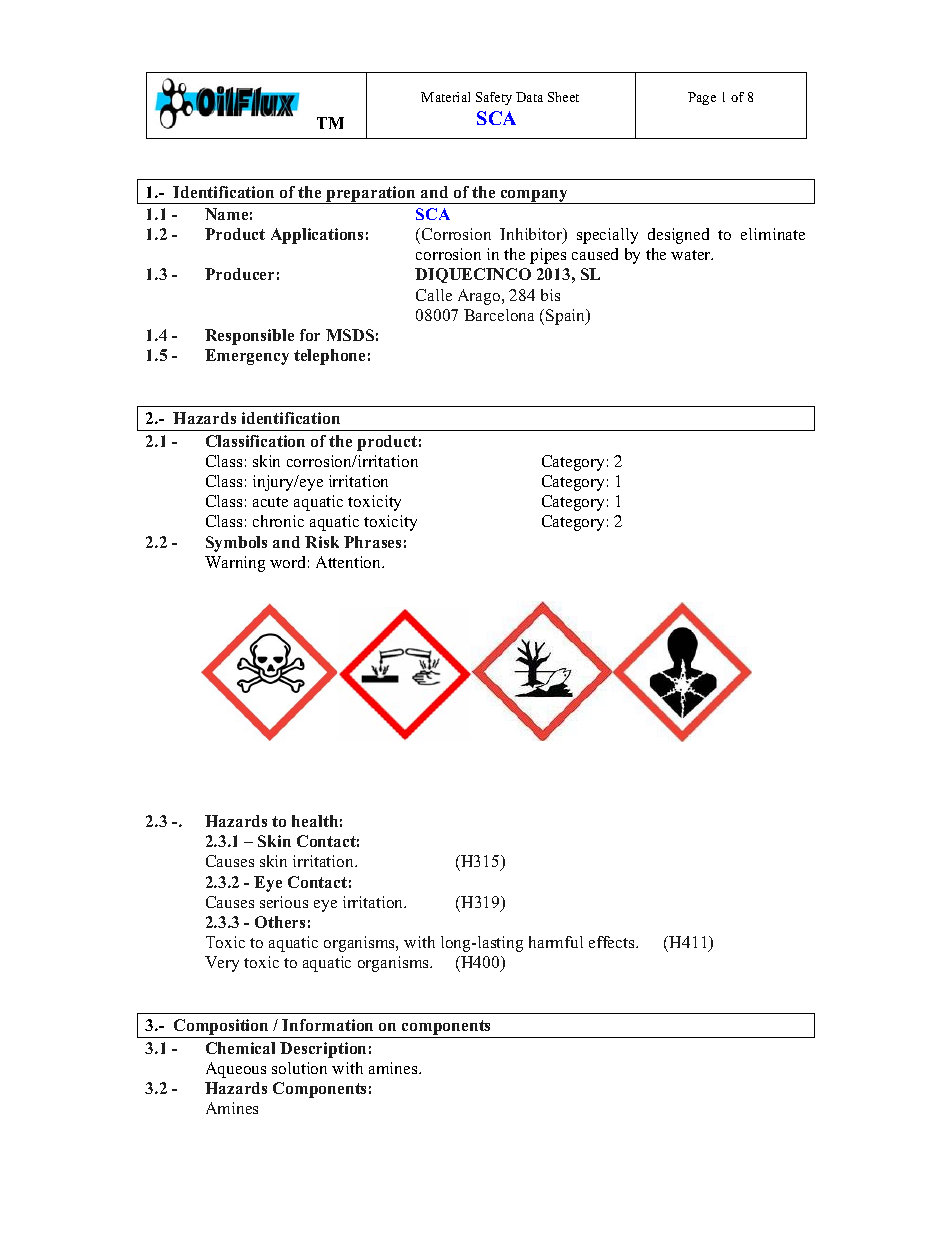 This document has width=952, height=1233. Describe the element at coordinates (284, 902) in the document. I see `serious` at that location.
